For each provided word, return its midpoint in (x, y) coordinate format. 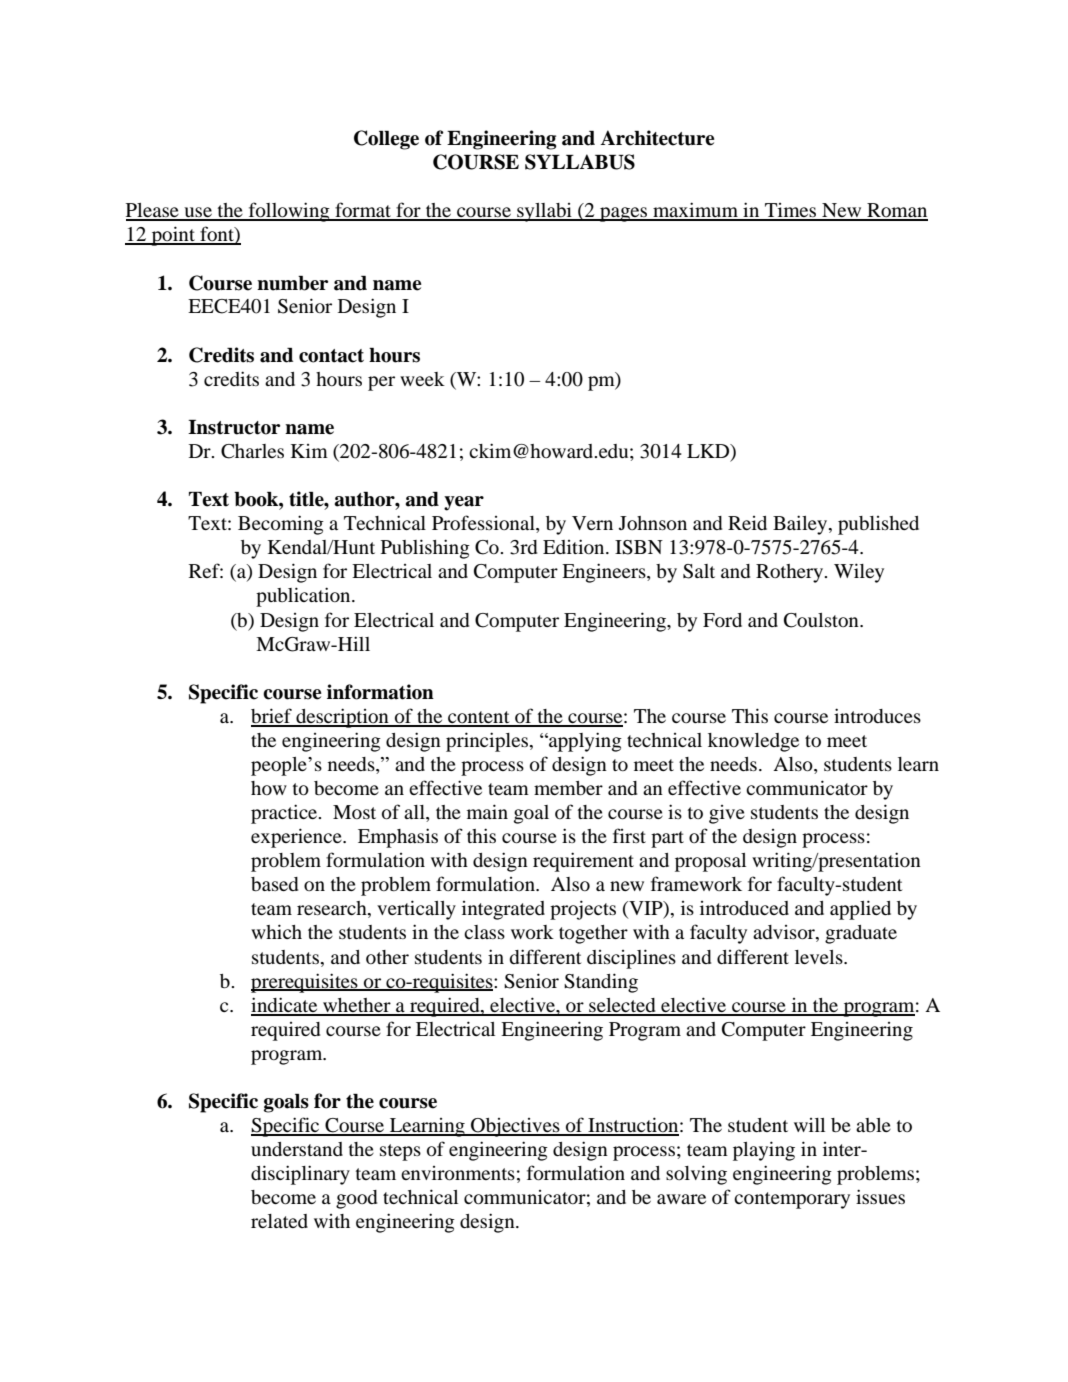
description (342, 718)
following (289, 212)
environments (458, 1173)
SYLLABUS (580, 162)
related (279, 1221)
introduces (877, 715)
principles (488, 742)
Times (791, 211)
